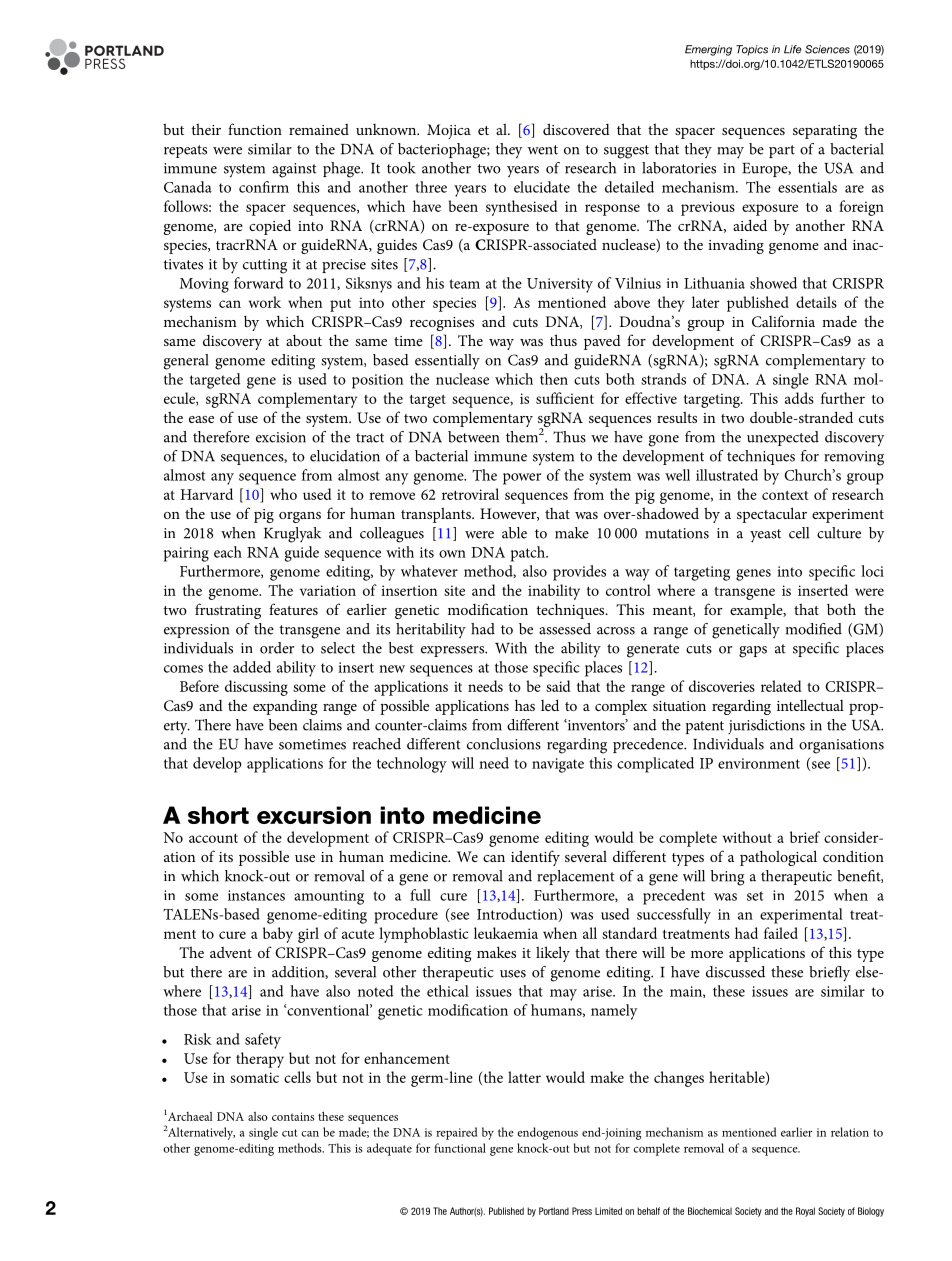 This screenshot has width=952, height=1261. I want to click on California, so click(783, 321).
